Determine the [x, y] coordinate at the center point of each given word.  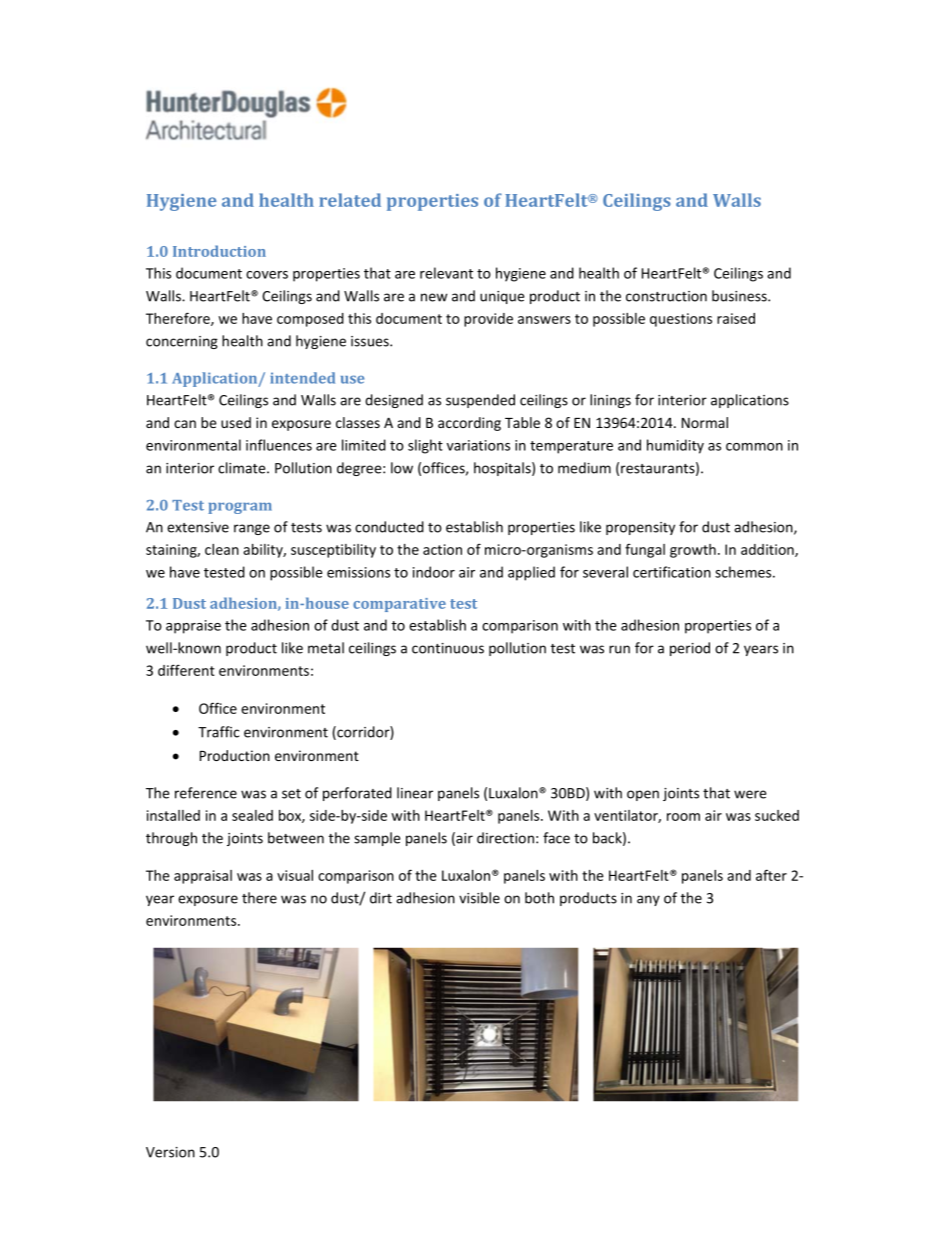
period [690, 649]
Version [170, 1152]
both [539, 898]
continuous [448, 648]
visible [479, 898]
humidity [675, 446]
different [186, 670]
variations [478, 445]
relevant [446, 273]
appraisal [203, 877]
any [648, 900]
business [740, 296]
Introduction [219, 251]
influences [279, 445]
